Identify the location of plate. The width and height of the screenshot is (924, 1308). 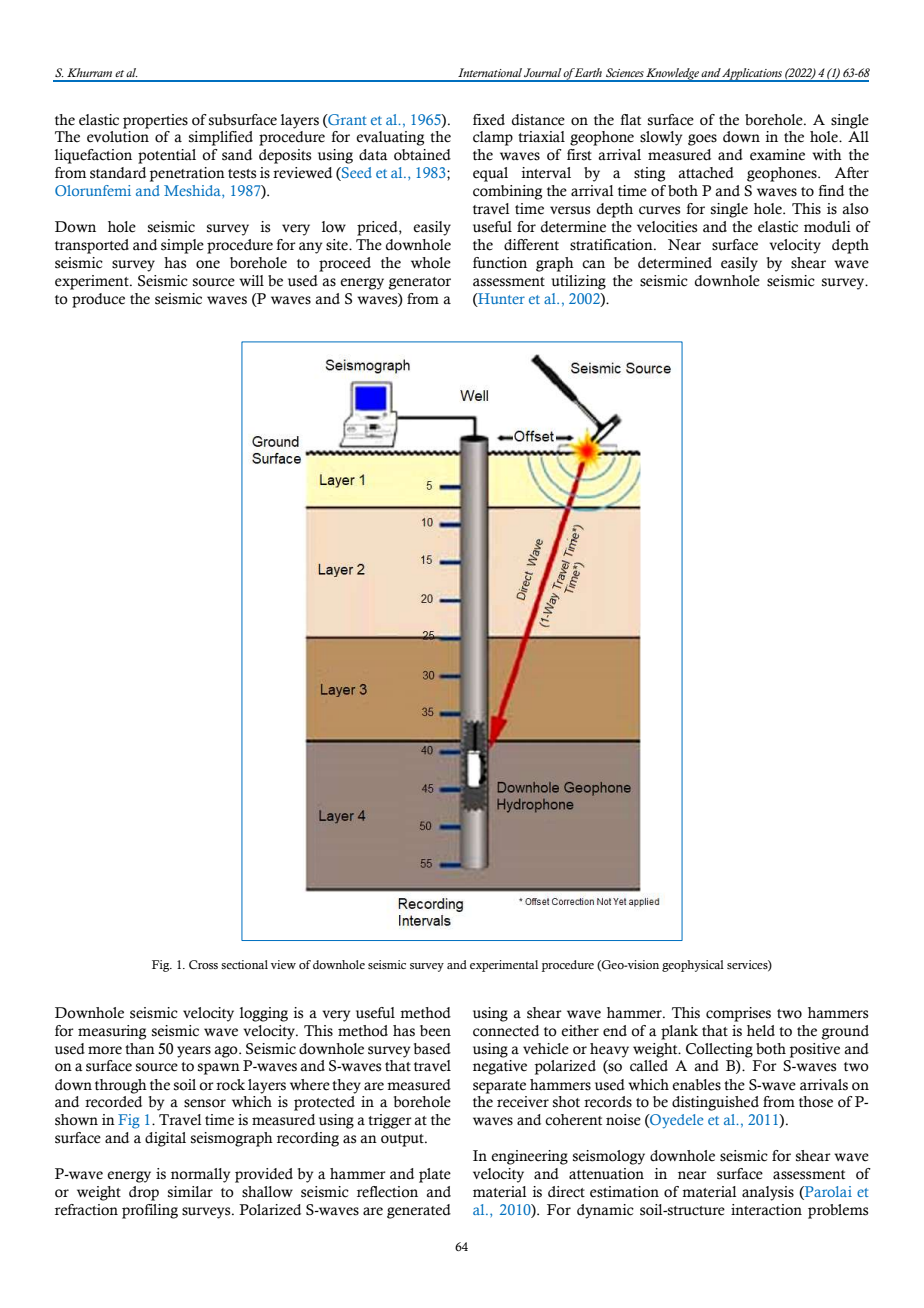
(435, 1175).
